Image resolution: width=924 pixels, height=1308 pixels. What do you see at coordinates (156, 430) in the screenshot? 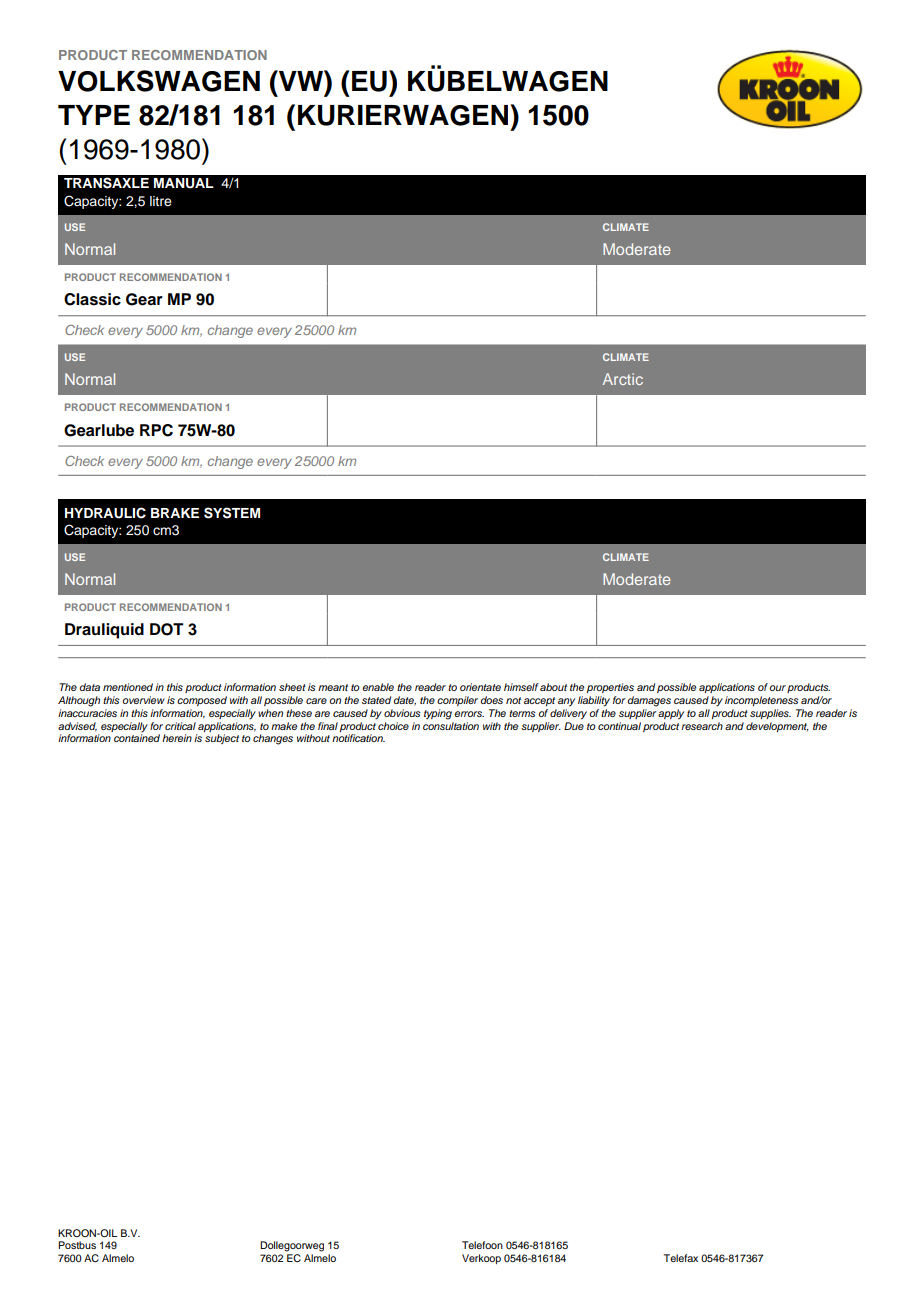
I see `RPC` at bounding box center [156, 430].
